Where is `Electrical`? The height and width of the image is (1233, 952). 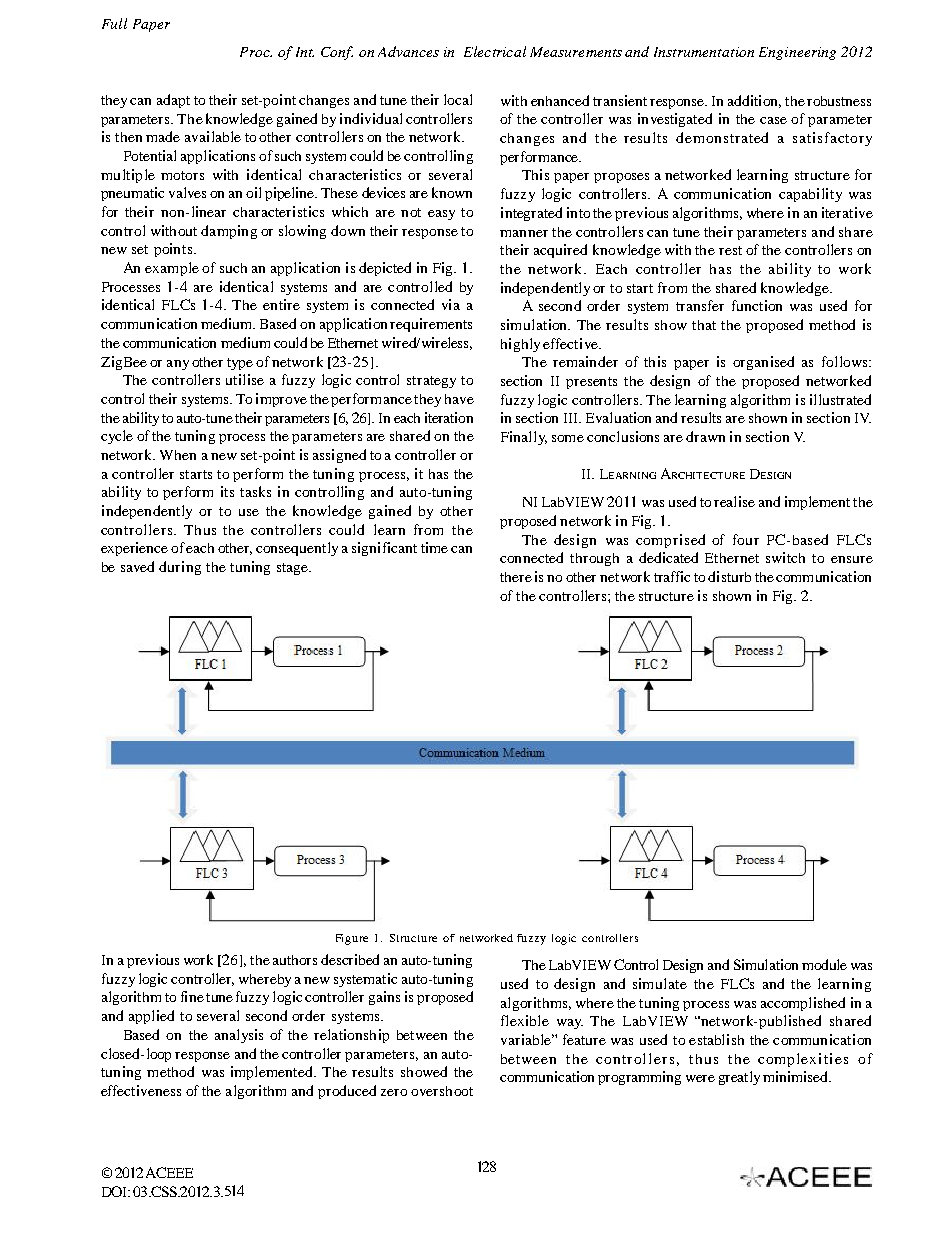 Electrical is located at coordinates (495, 51).
